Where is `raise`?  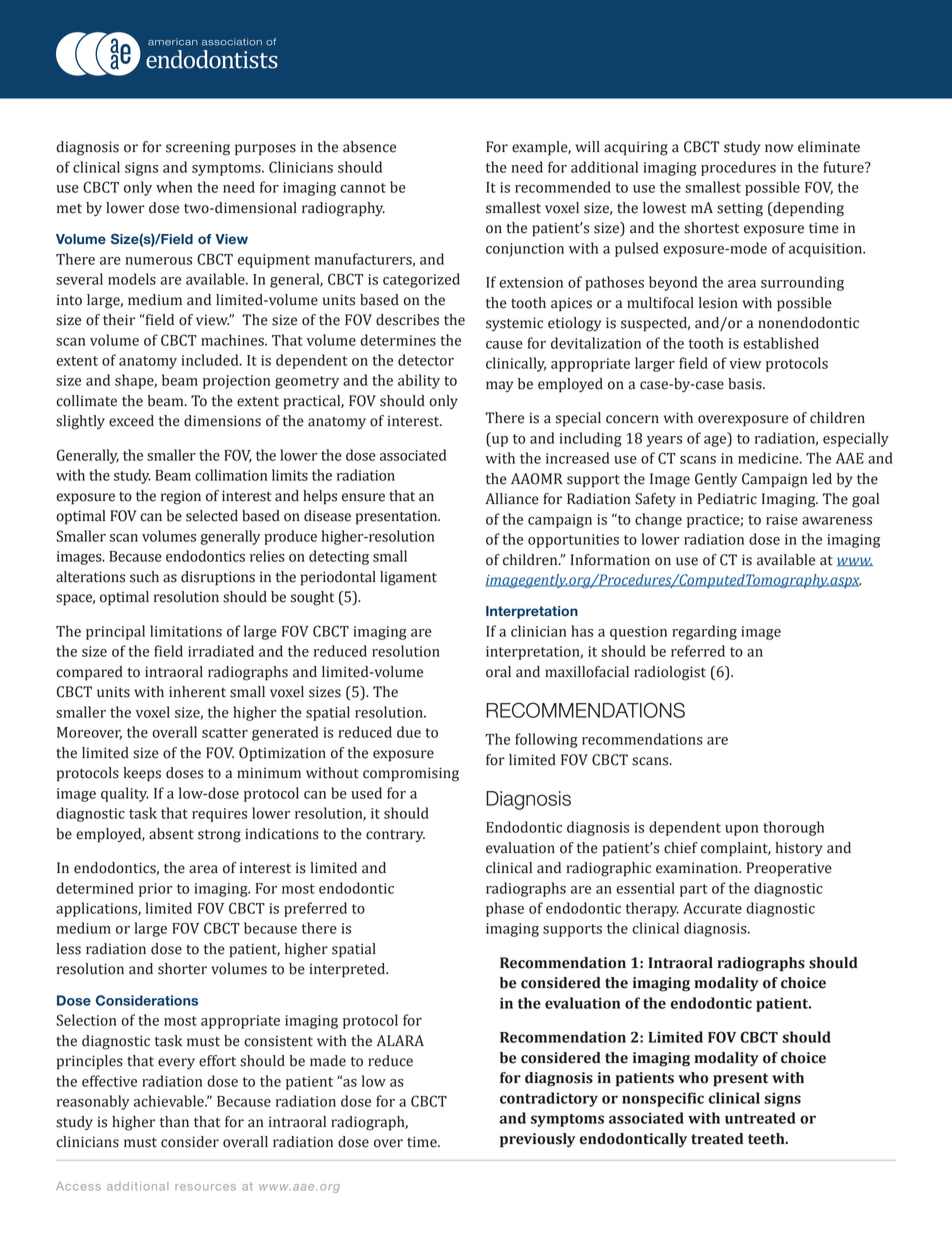
raise is located at coordinates (782, 519).
